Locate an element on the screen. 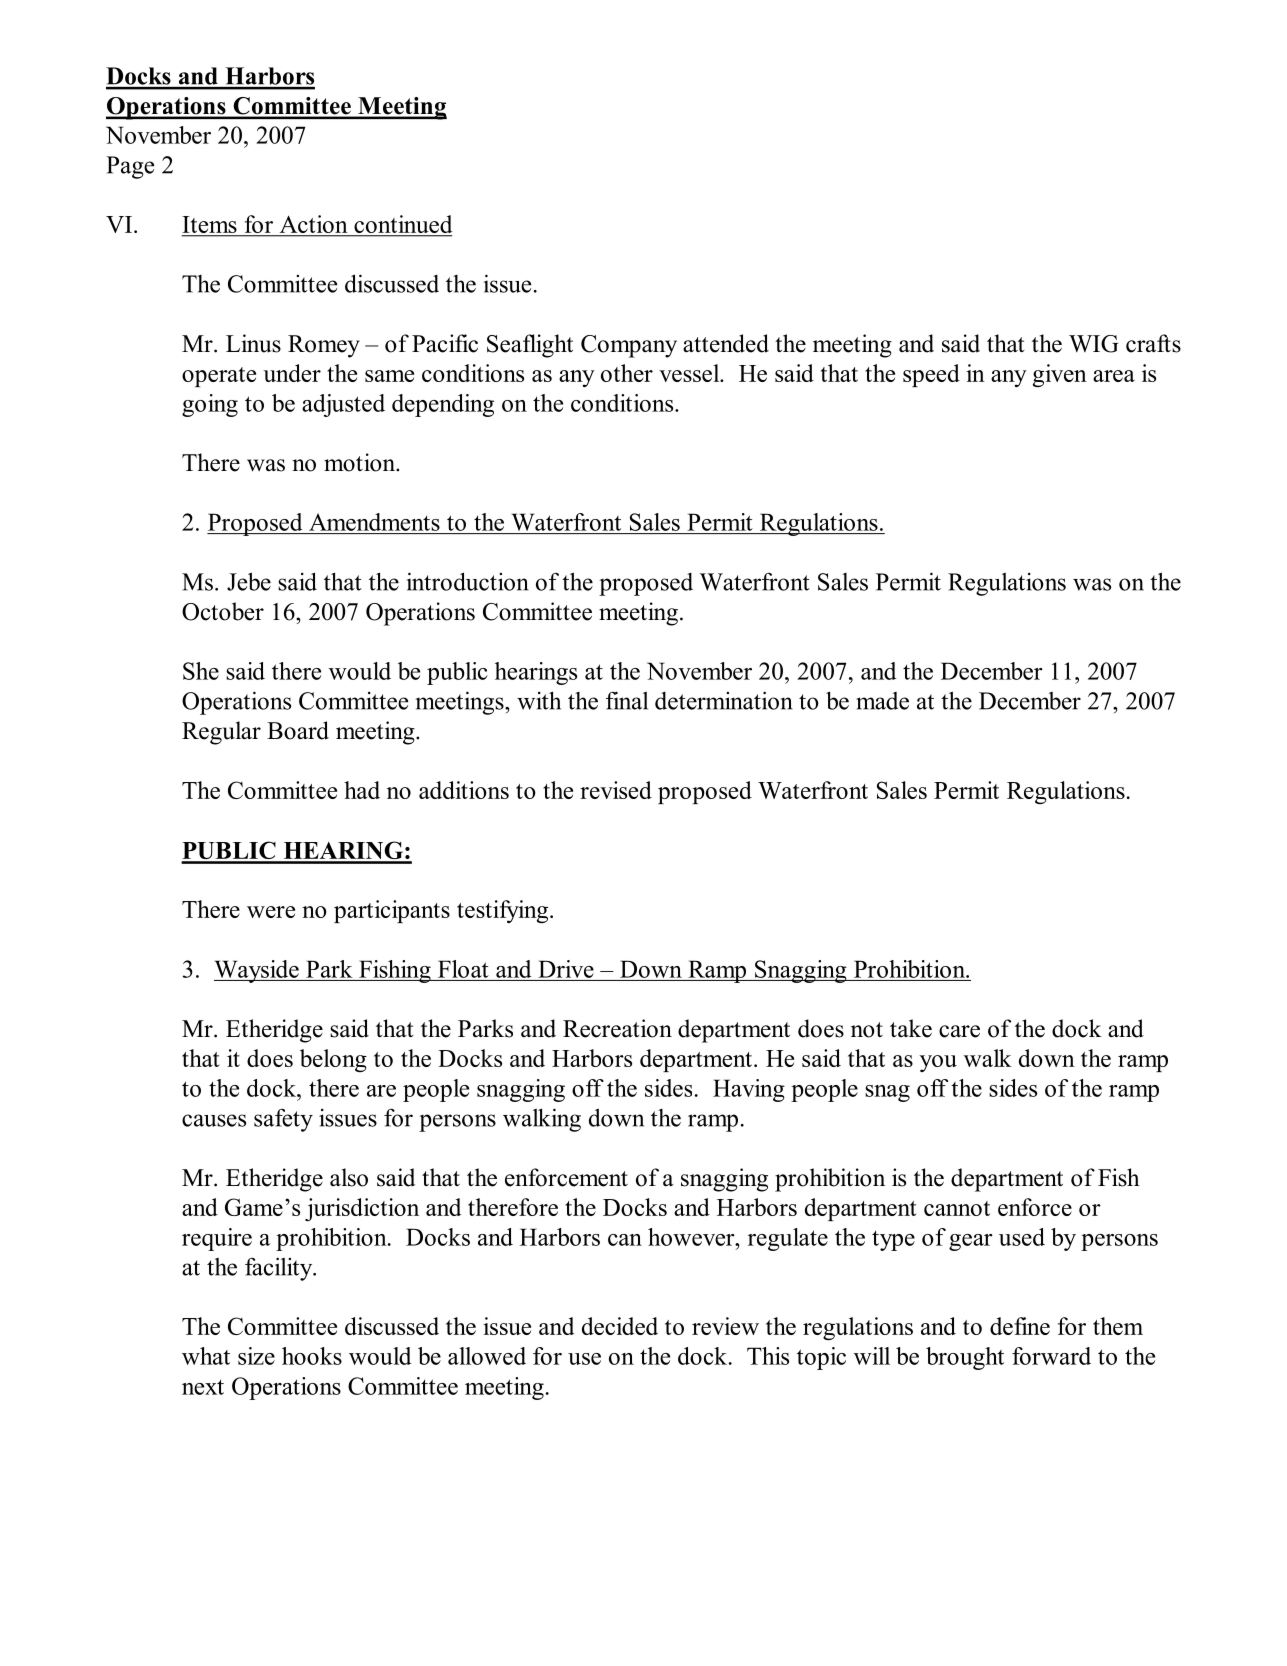 The height and width of the screenshot is (1666, 1287). Company is located at coordinates (629, 346).
